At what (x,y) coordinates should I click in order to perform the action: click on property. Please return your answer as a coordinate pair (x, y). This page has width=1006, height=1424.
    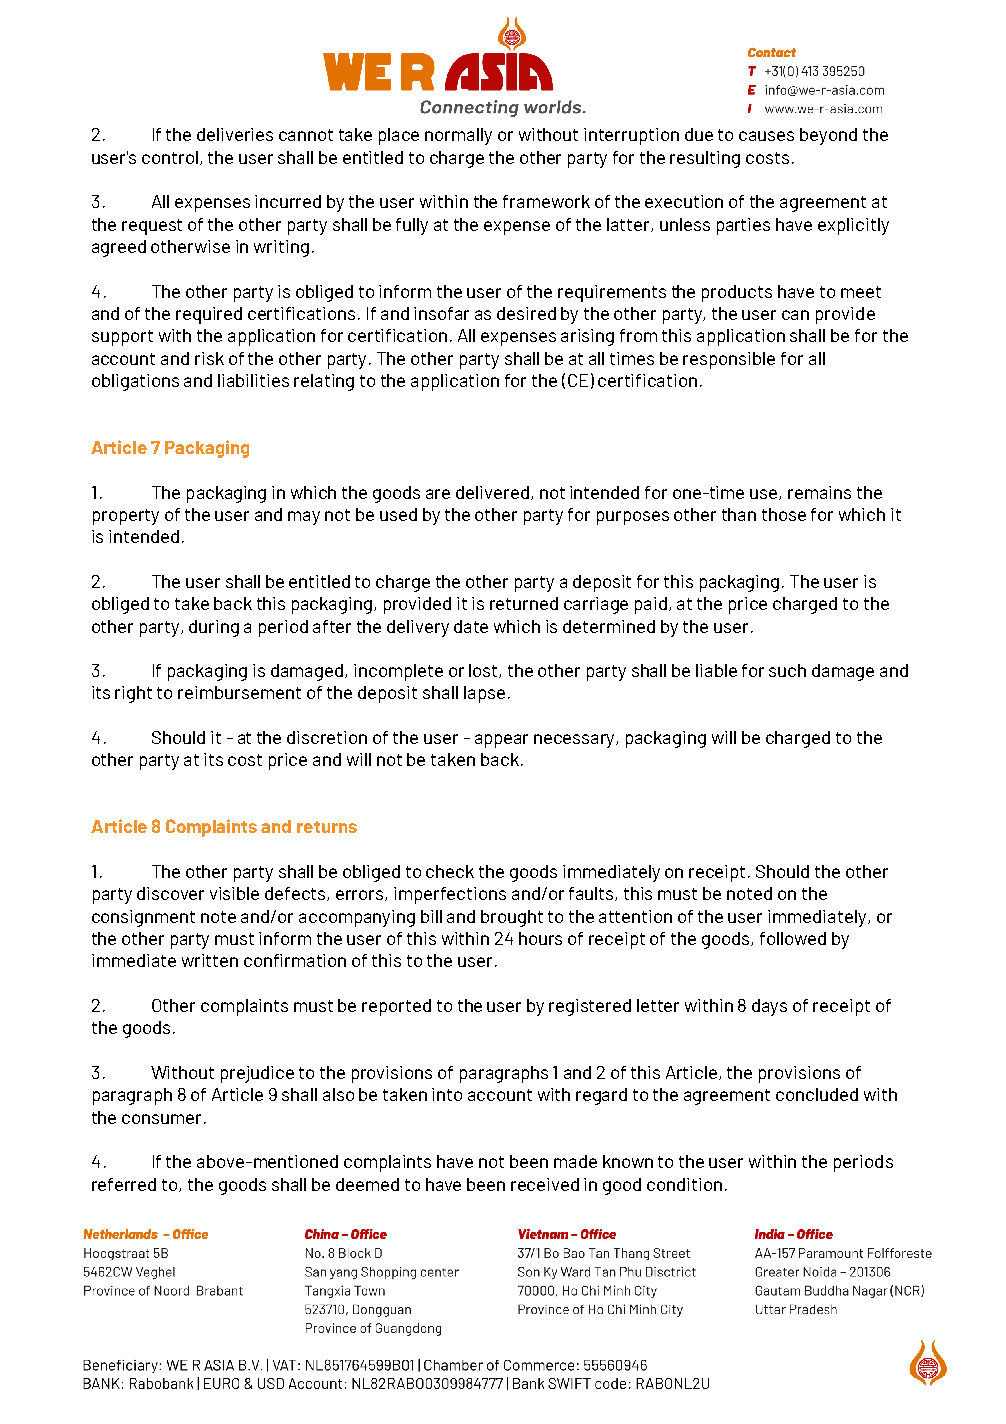
    Looking at the image, I should click on (126, 517).
